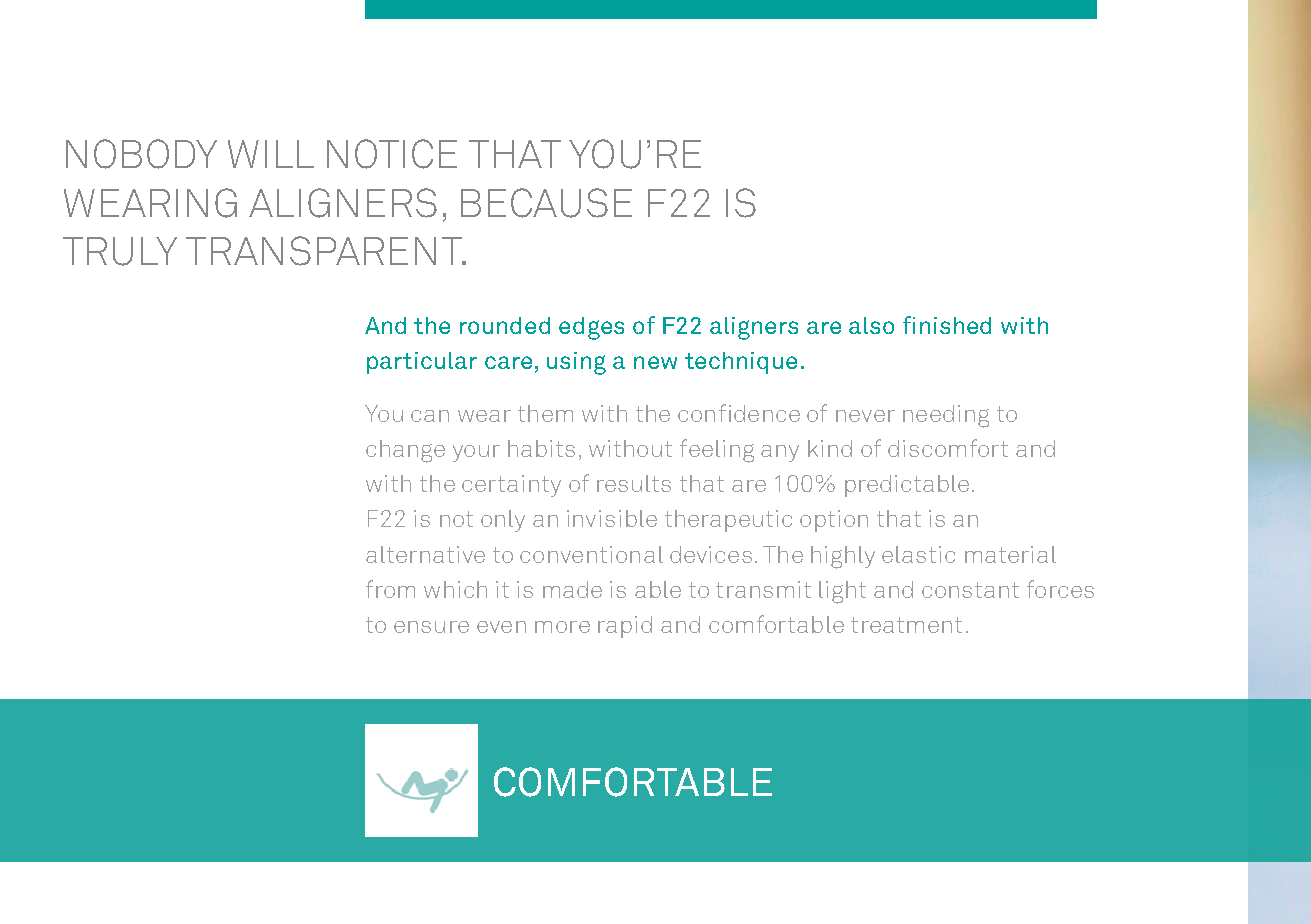 The height and width of the screenshot is (924, 1311). I want to click on them, so click(545, 413).
